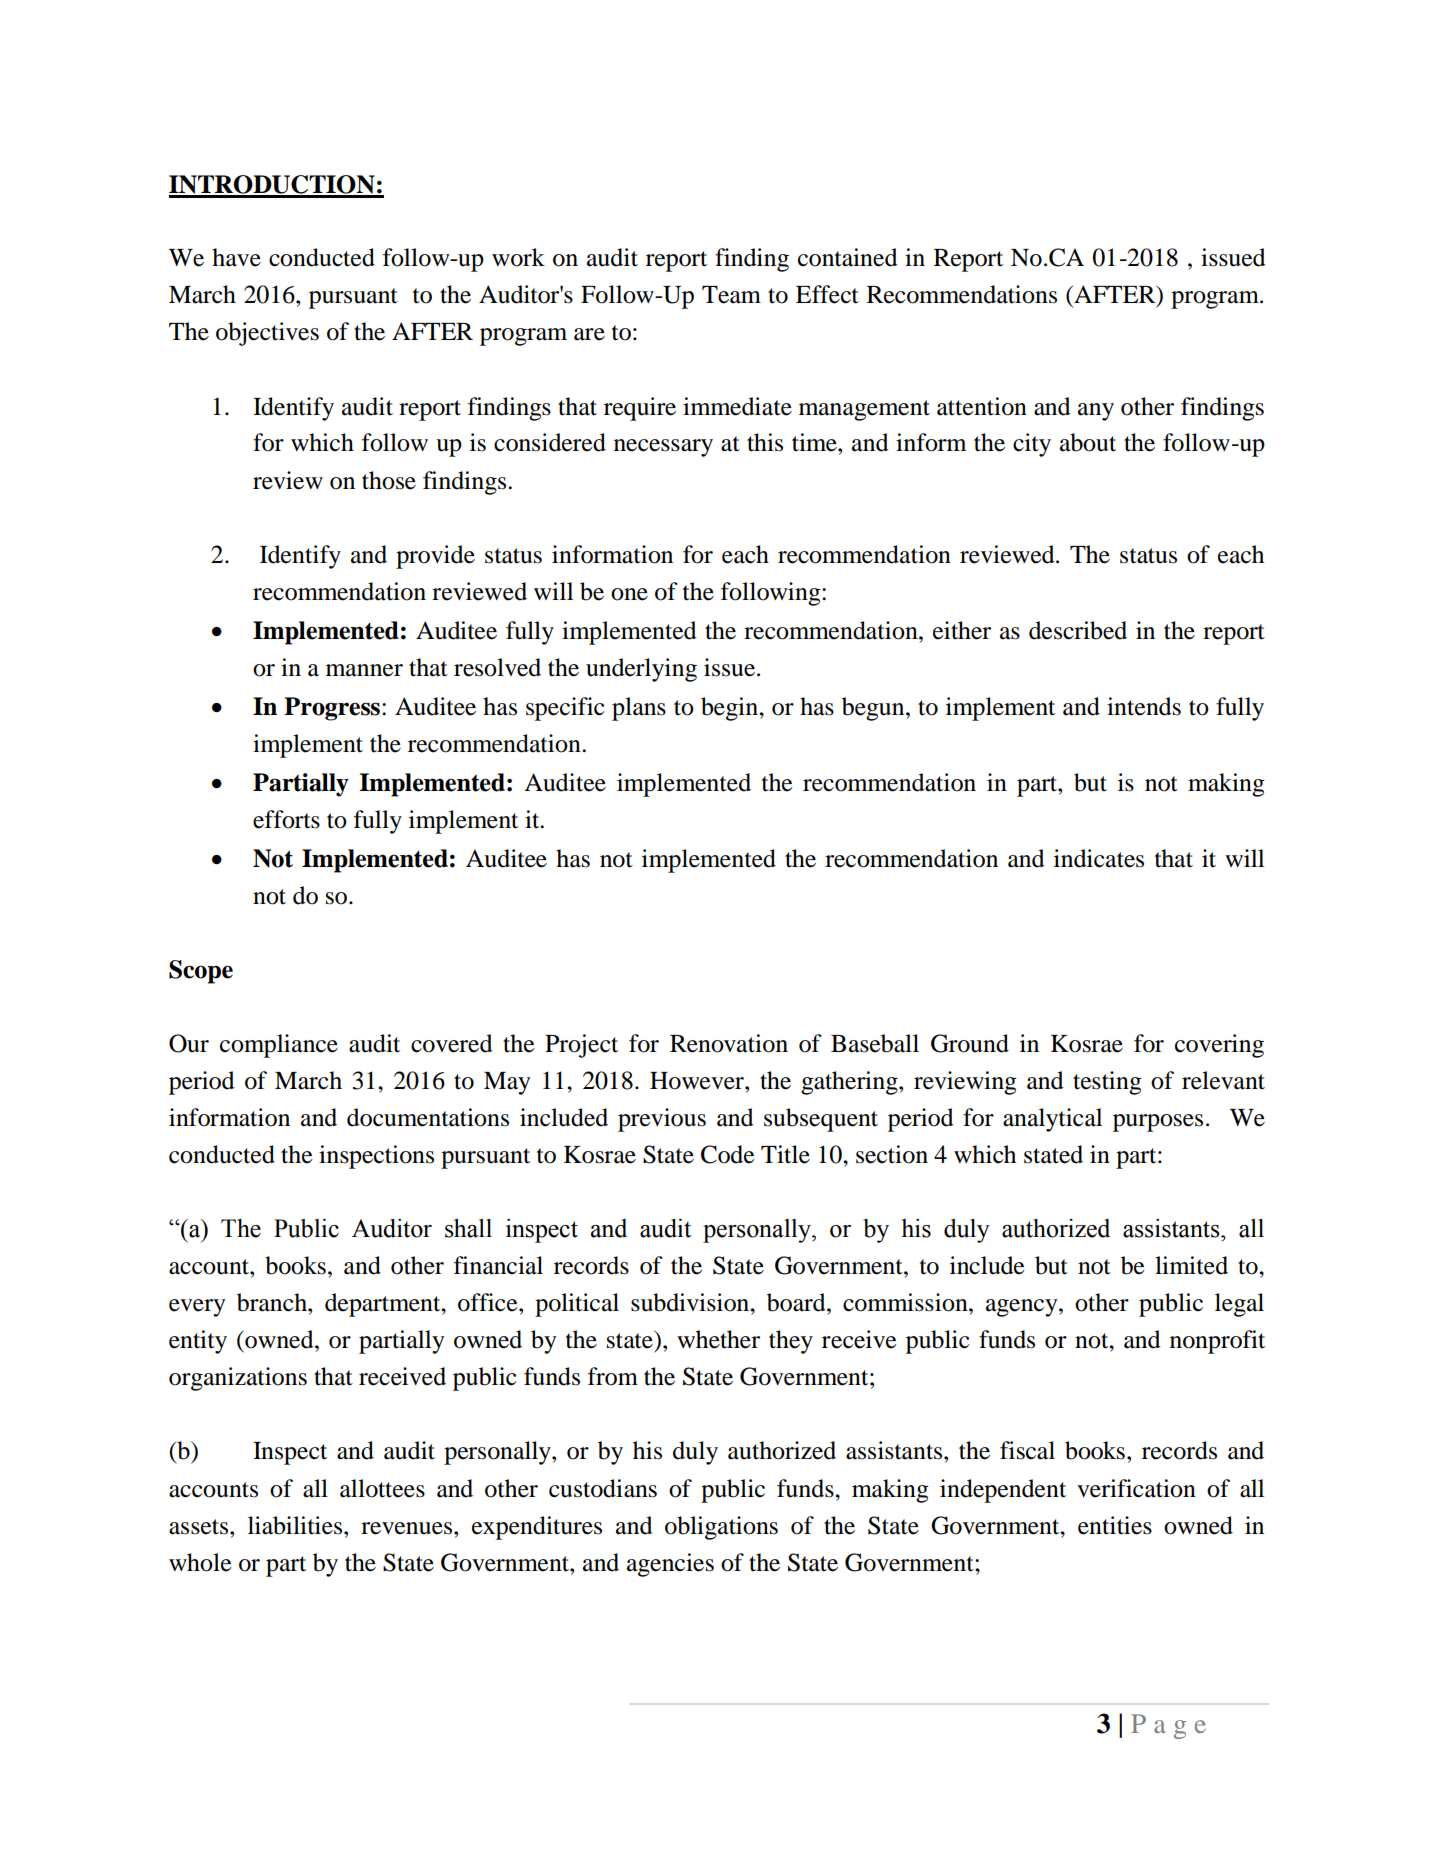  I want to click on described, so click(1078, 630).
